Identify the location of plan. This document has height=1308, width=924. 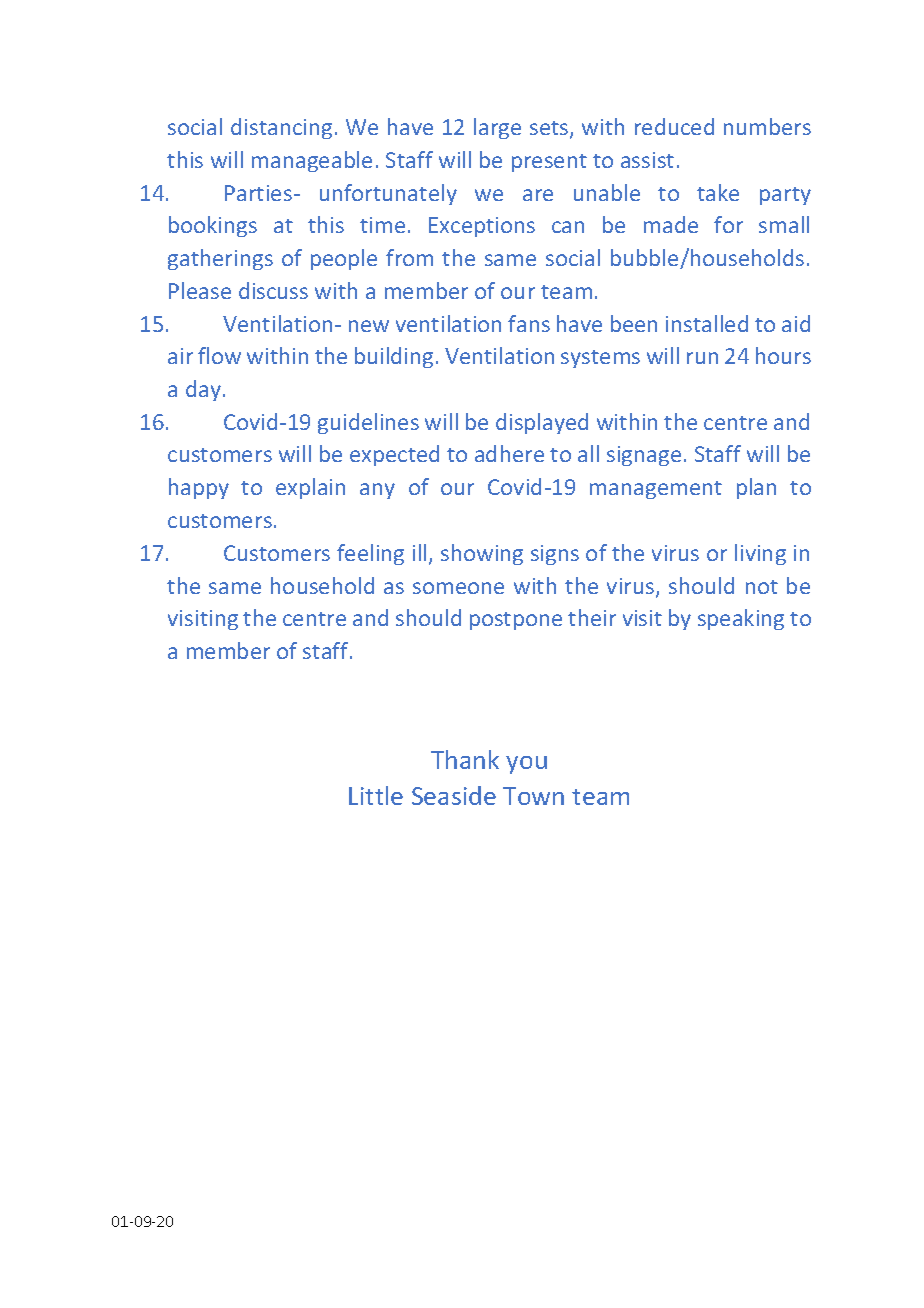
(756, 488).
